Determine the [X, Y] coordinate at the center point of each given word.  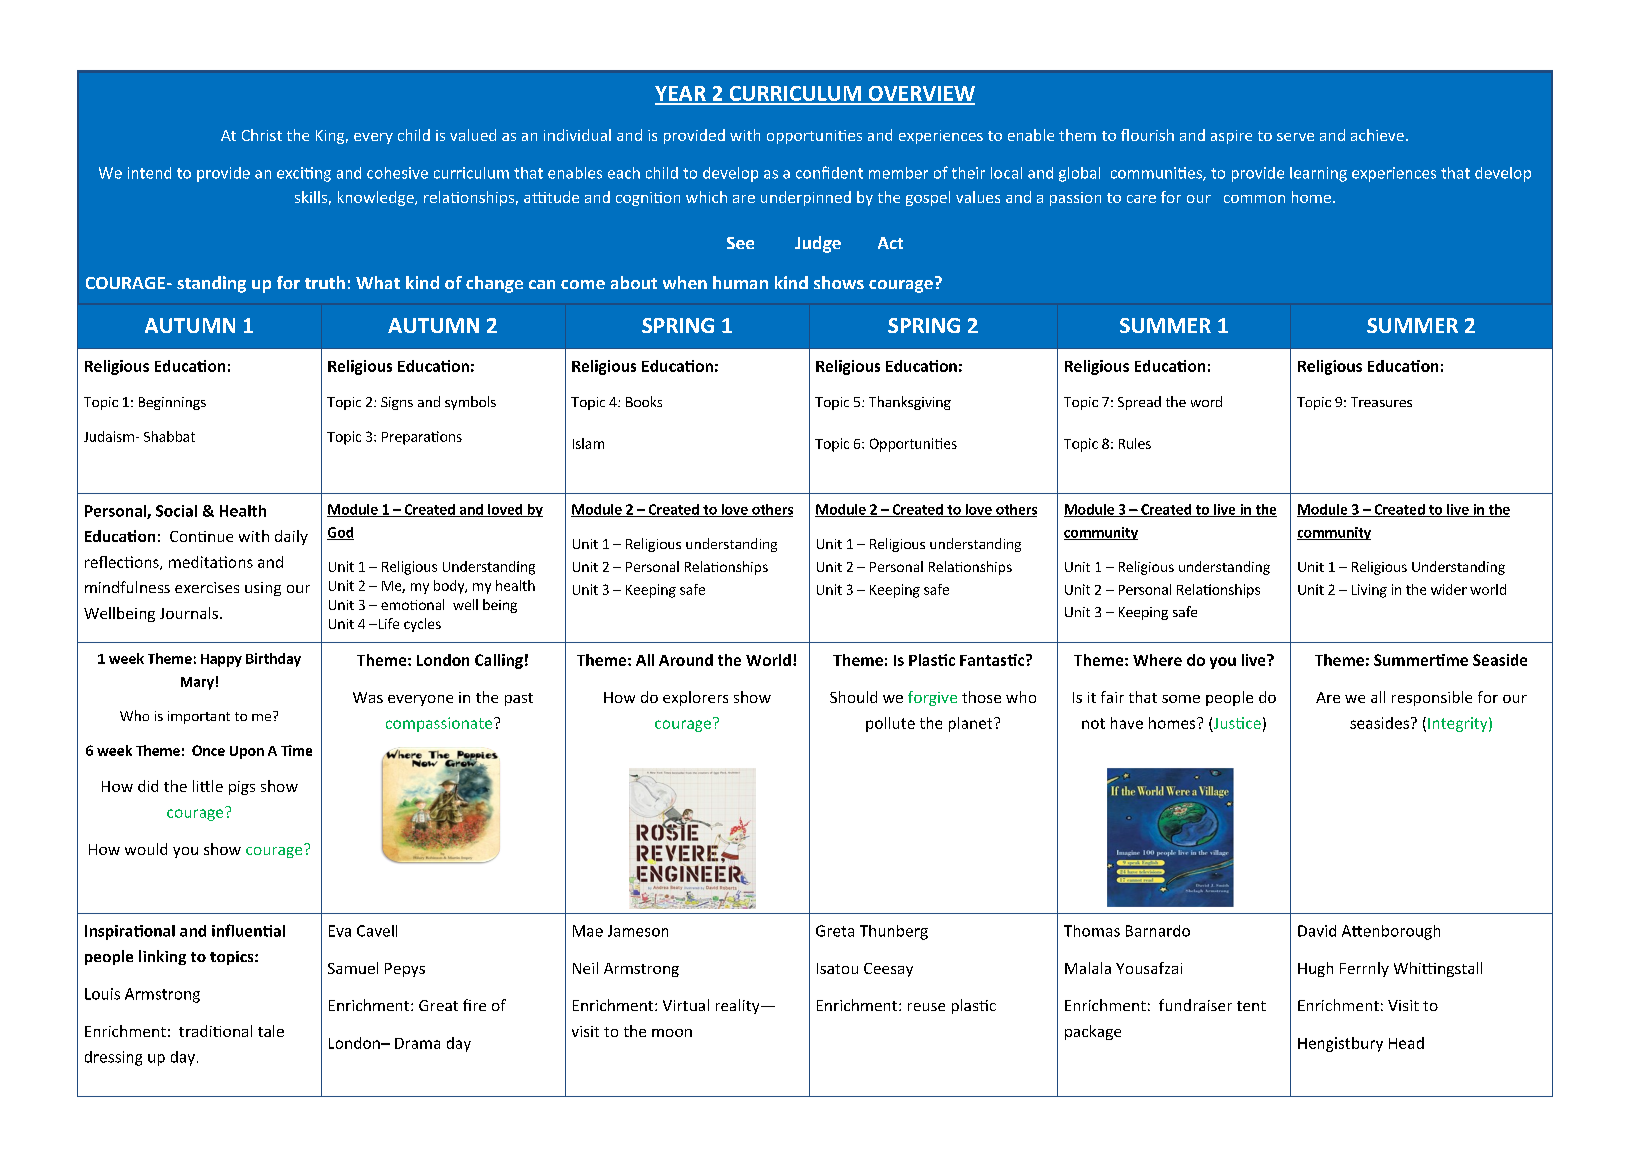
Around [686, 660]
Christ [262, 135]
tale [271, 1031]
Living [1369, 591]
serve [1295, 137]
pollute [890, 724]
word [1206, 401]
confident [829, 172]
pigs [242, 788]
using [263, 589]
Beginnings [172, 403]
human [740, 282]
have [1127, 723]
